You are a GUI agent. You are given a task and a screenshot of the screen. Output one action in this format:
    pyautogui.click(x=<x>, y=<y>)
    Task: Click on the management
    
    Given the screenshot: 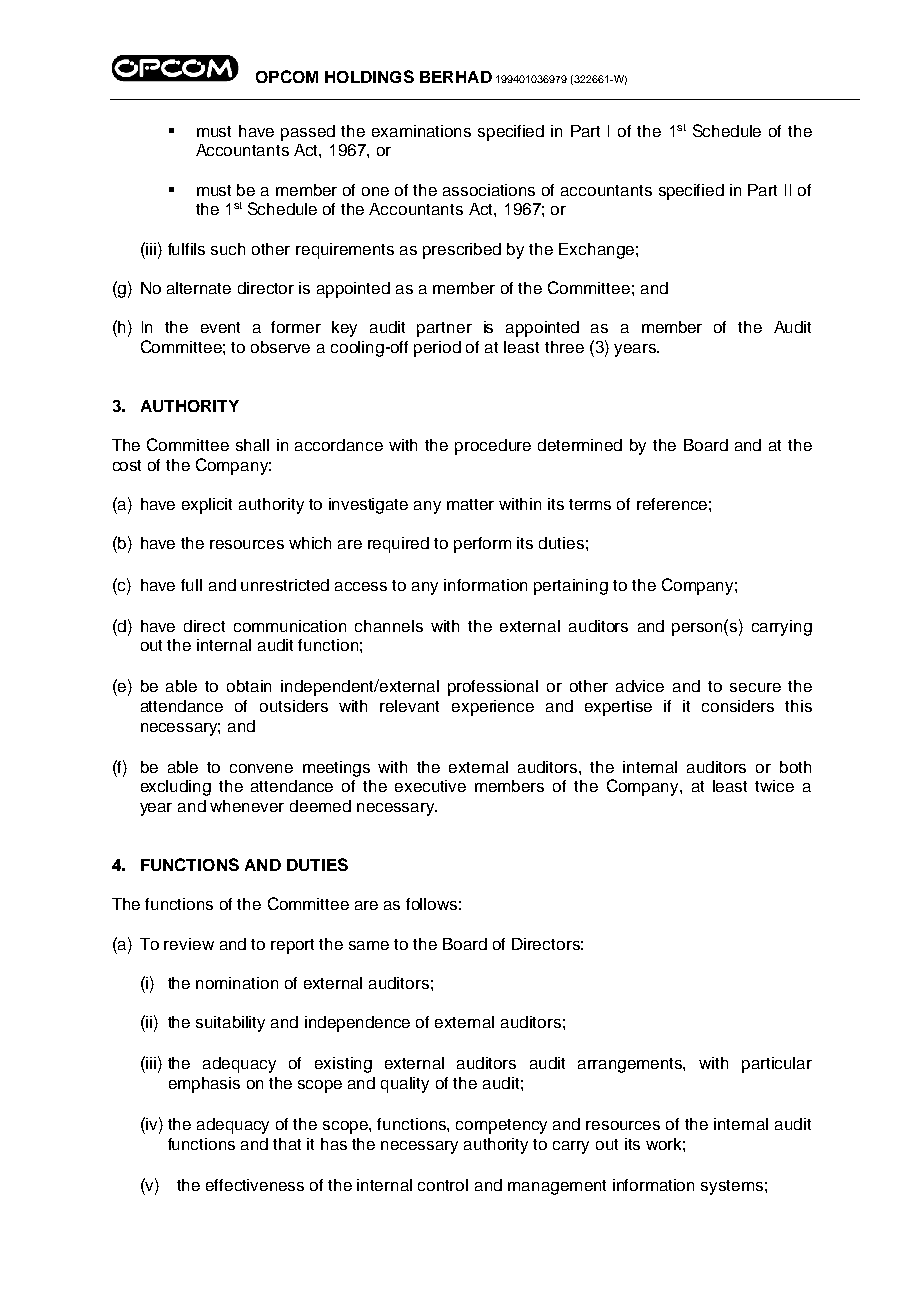 What is the action you would take?
    pyautogui.click(x=557, y=1187)
